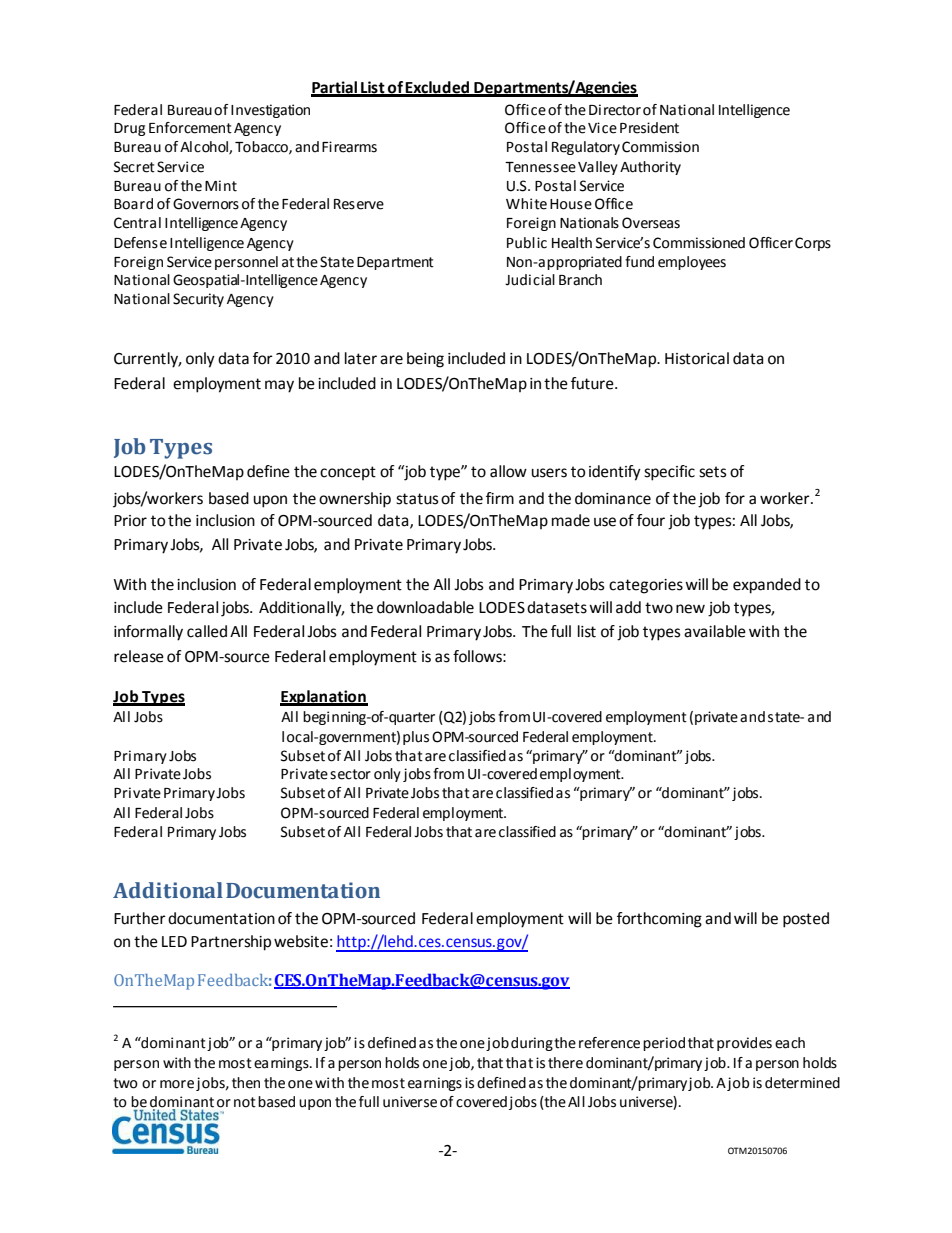  What do you see at coordinates (650, 168) in the screenshot?
I see `Authority` at bounding box center [650, 168].
